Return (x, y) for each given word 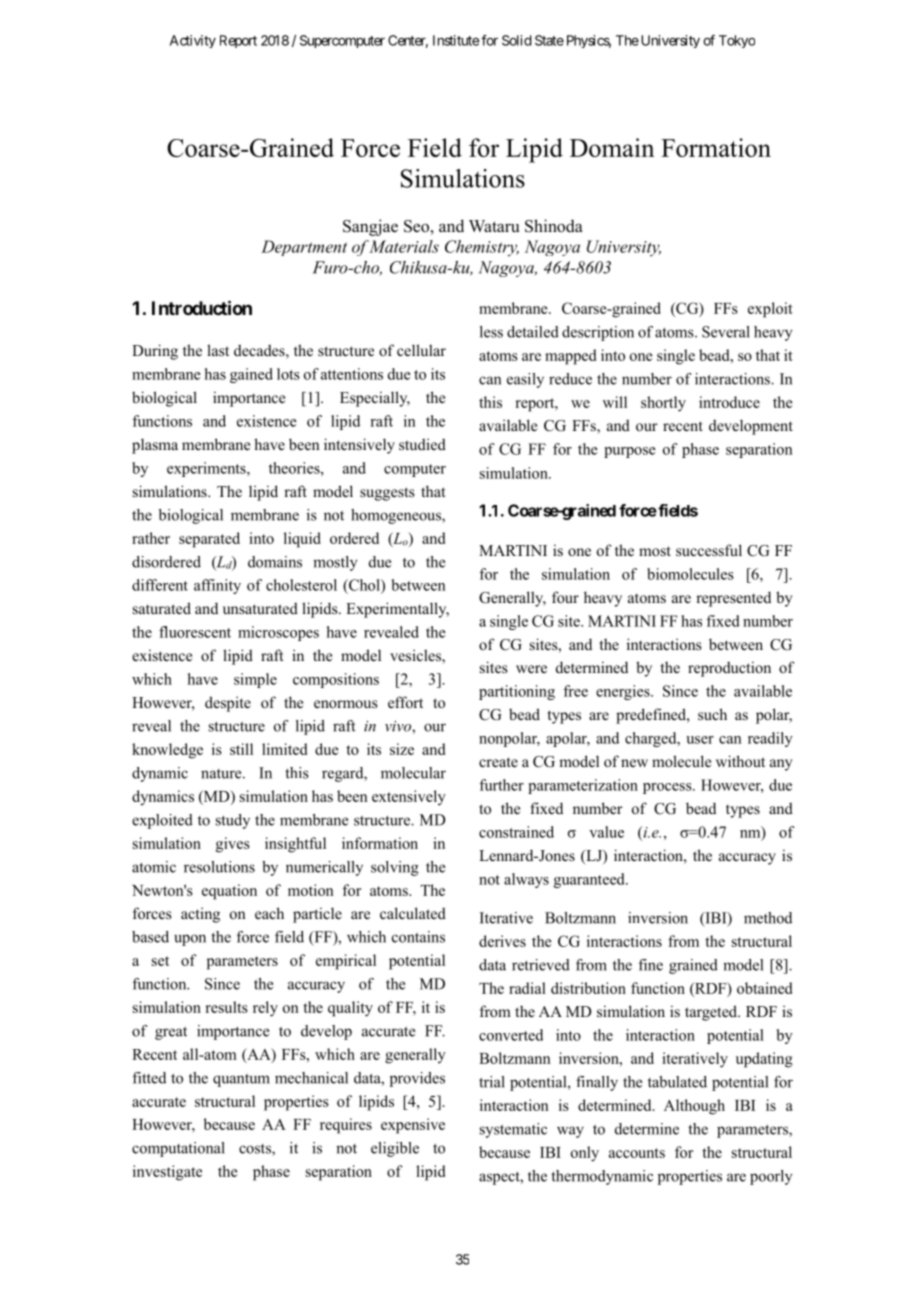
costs (256, 1150)
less (491, 332)
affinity (217, 586)
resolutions (219, 867)
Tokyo (737, 41)
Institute (456, 40)
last (218, 350)
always (526, 880)
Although (694, 1107)
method (768, 918)
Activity (193, 41)
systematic (513, 1130)
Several (726, 332)
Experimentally (397, 610)
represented (733, 599)
